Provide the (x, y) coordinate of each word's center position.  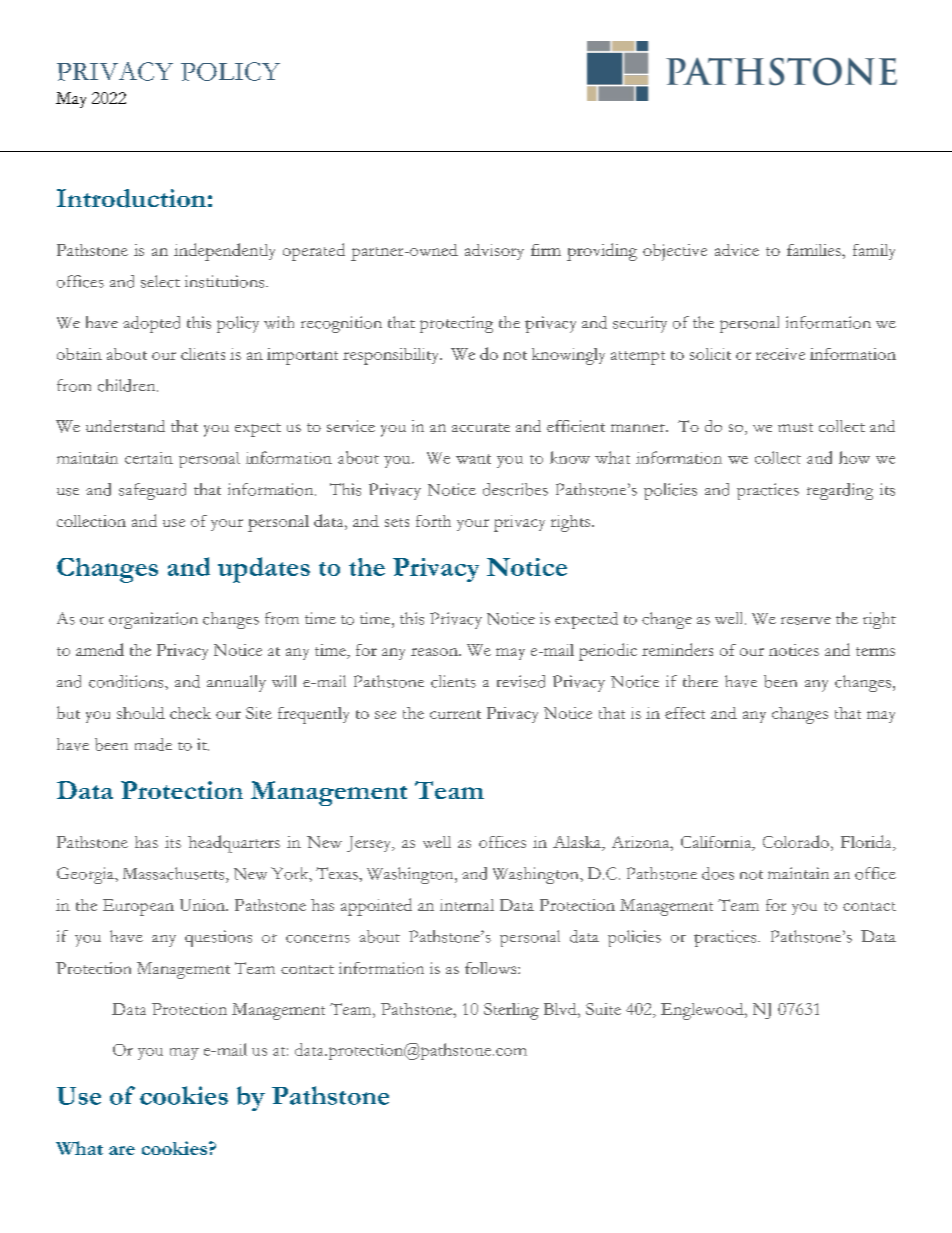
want (473, 459)
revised (521, 681)
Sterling (511, 1011)
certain (149, 458)
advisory (494, 252)
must (795, 427)
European (138, 907)
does (718, 873)
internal (467, 905)
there (700, 681)
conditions (127, 681)
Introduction (131, 198)
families (815, 250)
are (122, 1150)
